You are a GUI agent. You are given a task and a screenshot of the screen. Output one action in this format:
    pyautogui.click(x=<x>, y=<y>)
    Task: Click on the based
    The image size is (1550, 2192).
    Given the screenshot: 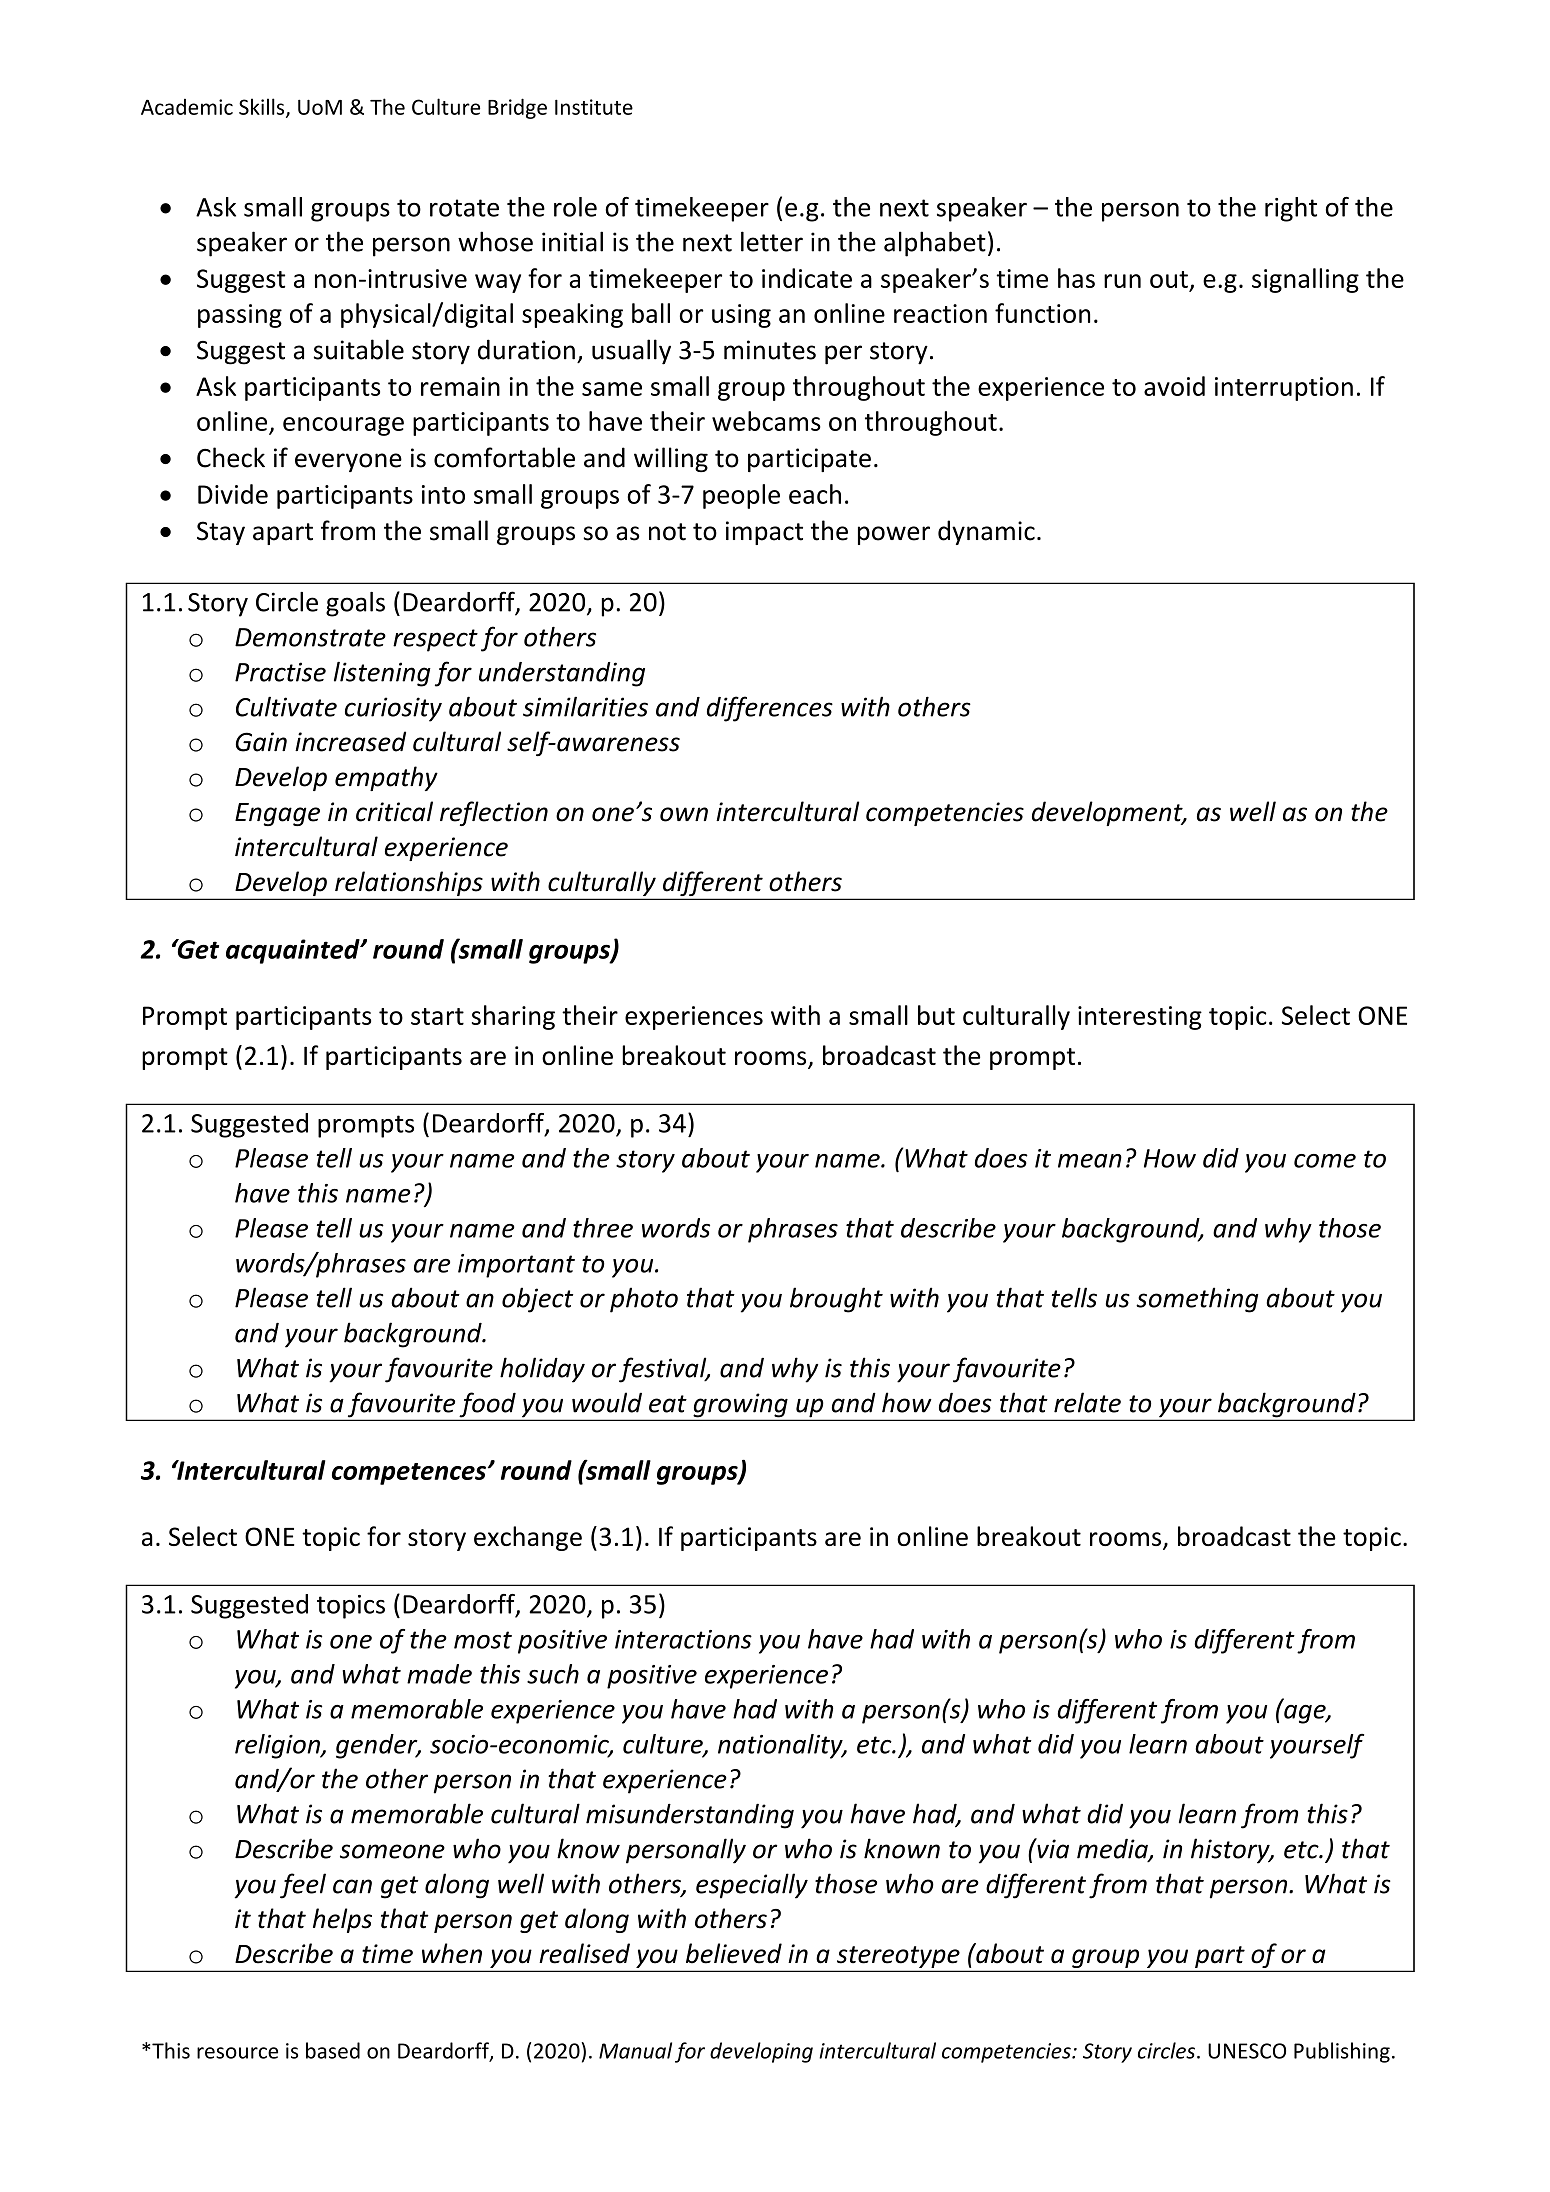 What is the action you would take?
    pyautogui.click(x=333, y=2050)
